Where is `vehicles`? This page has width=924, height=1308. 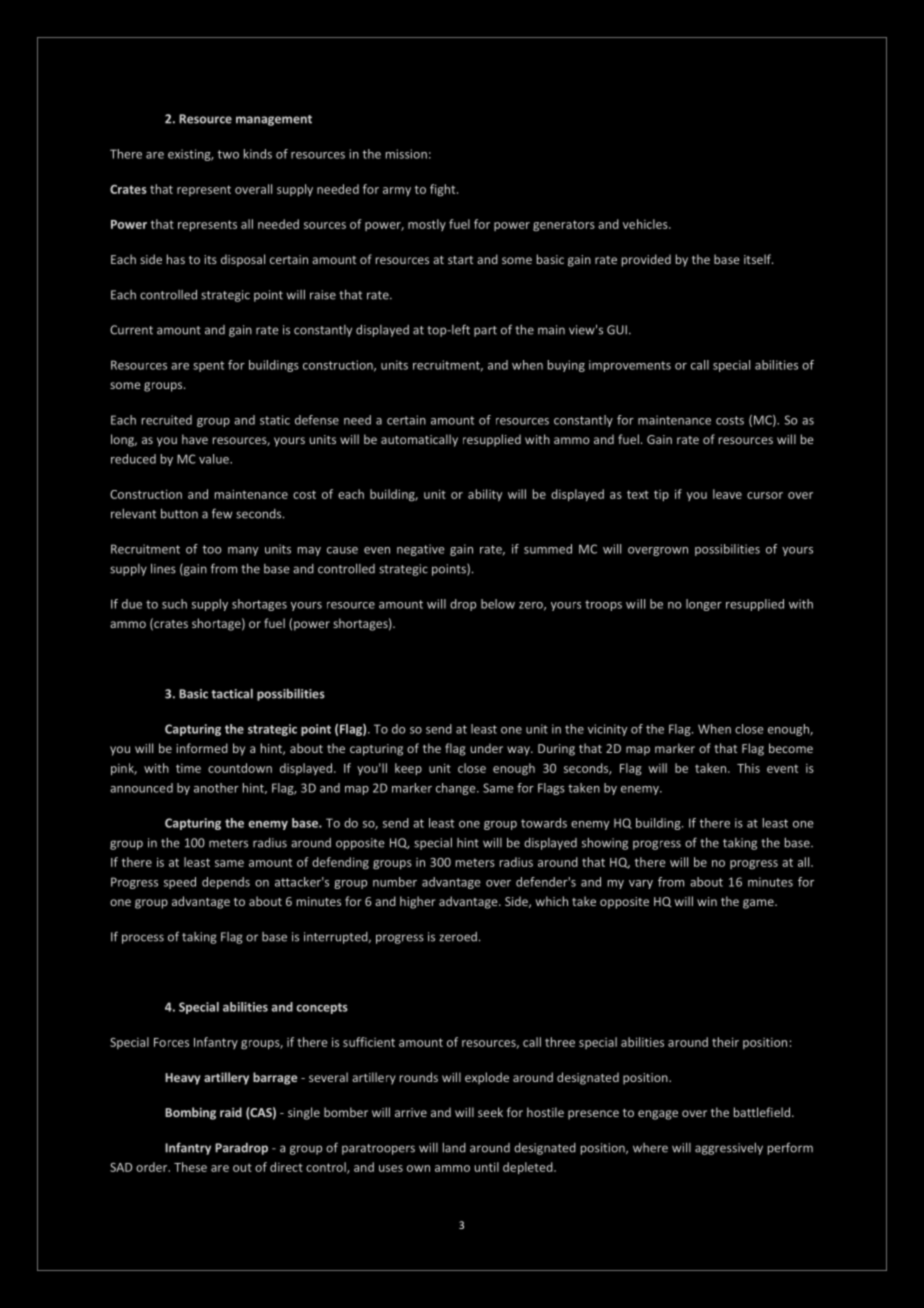 vehicles is located at coordinates (646, 224).
